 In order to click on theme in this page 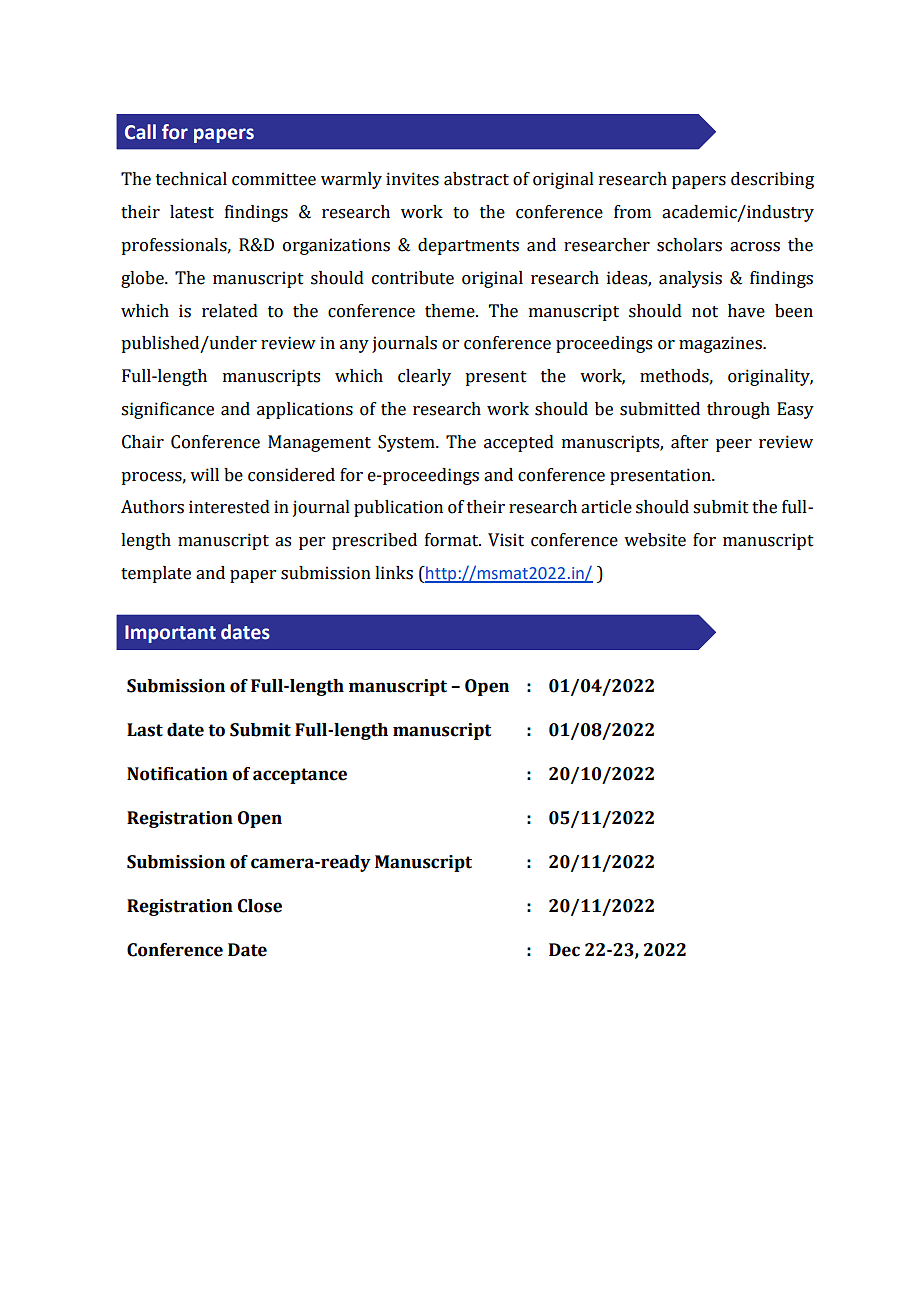, I will do `click(451, 311)`.
